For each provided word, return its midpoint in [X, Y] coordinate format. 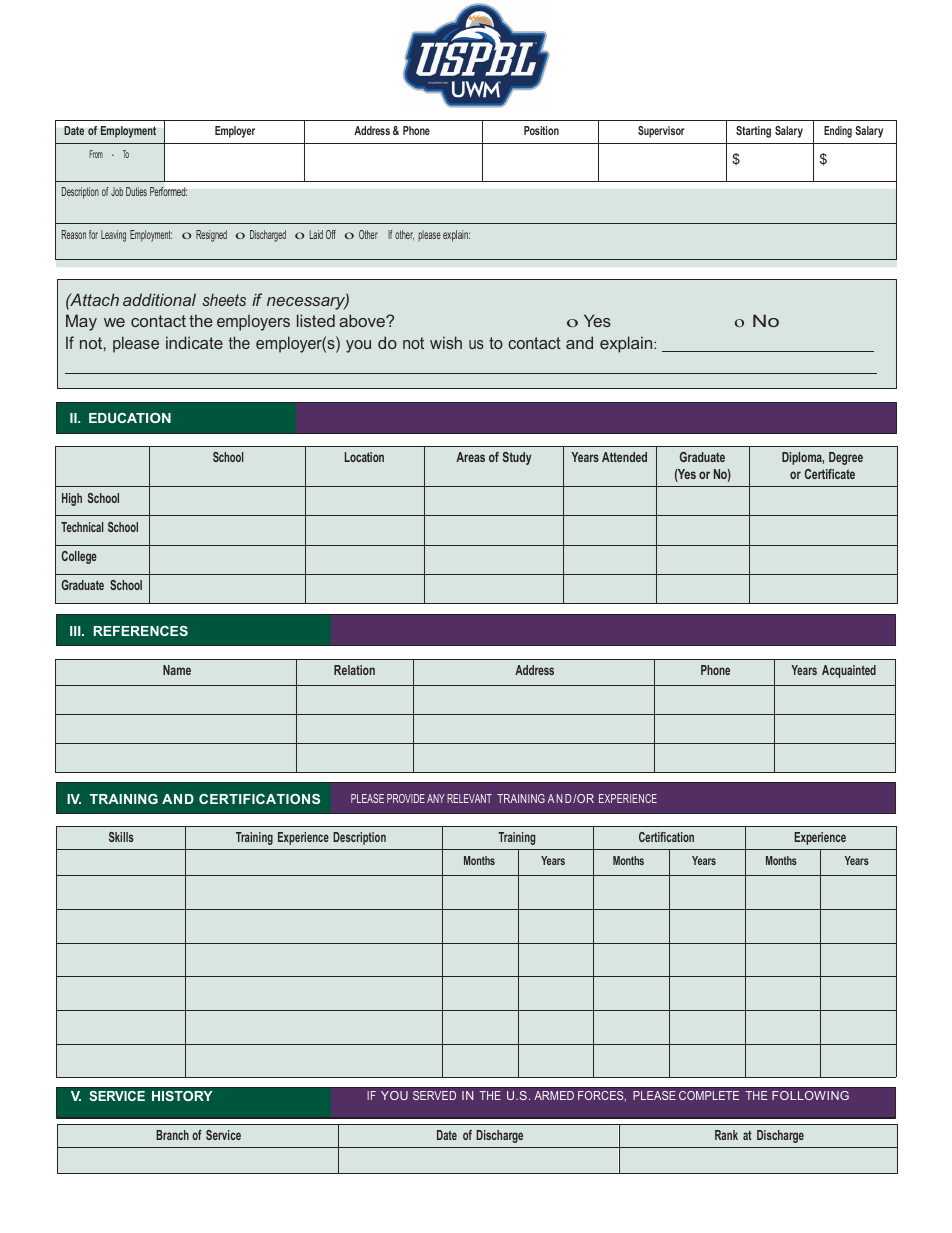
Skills [121, 837]
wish [446, 342]
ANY [436, 798]
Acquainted [849, 671]
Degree [846, 458]
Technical [82, 527]
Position [541, 130]
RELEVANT [469, 798]
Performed [168, 191]
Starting [753, 132]
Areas [470, 457]
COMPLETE [709, 1095]
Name [177, 670]
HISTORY [182, 1096]
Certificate [830, 474]
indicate [194, 342]
